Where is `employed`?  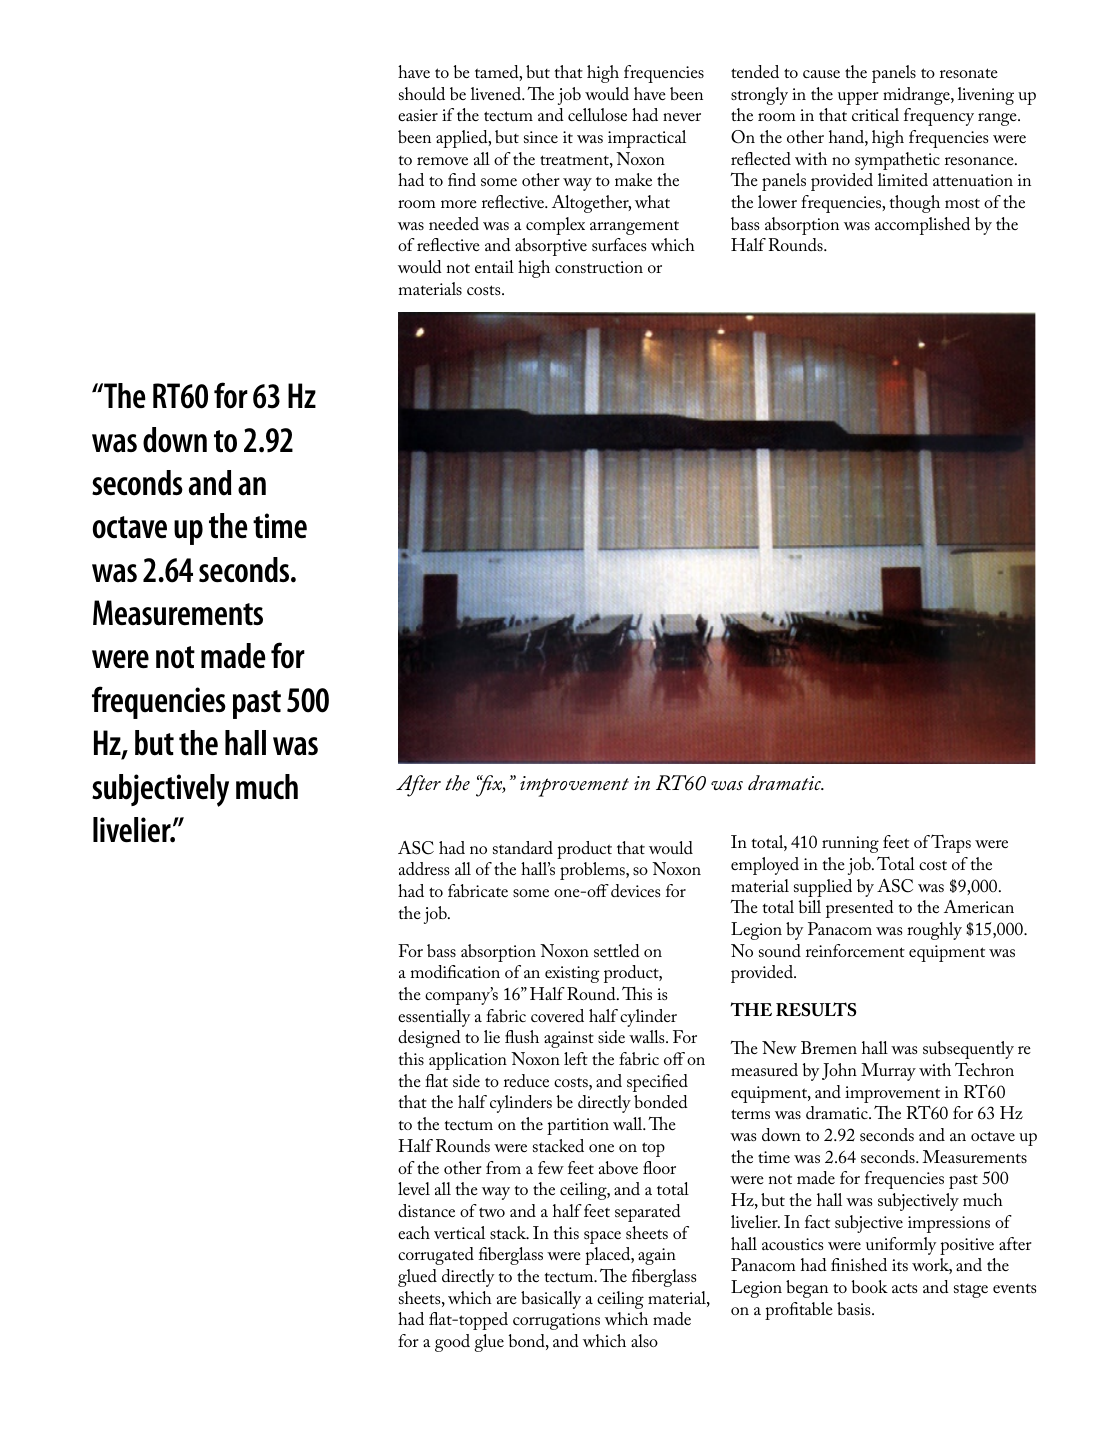 employed is located at coordinates (765, 866).
